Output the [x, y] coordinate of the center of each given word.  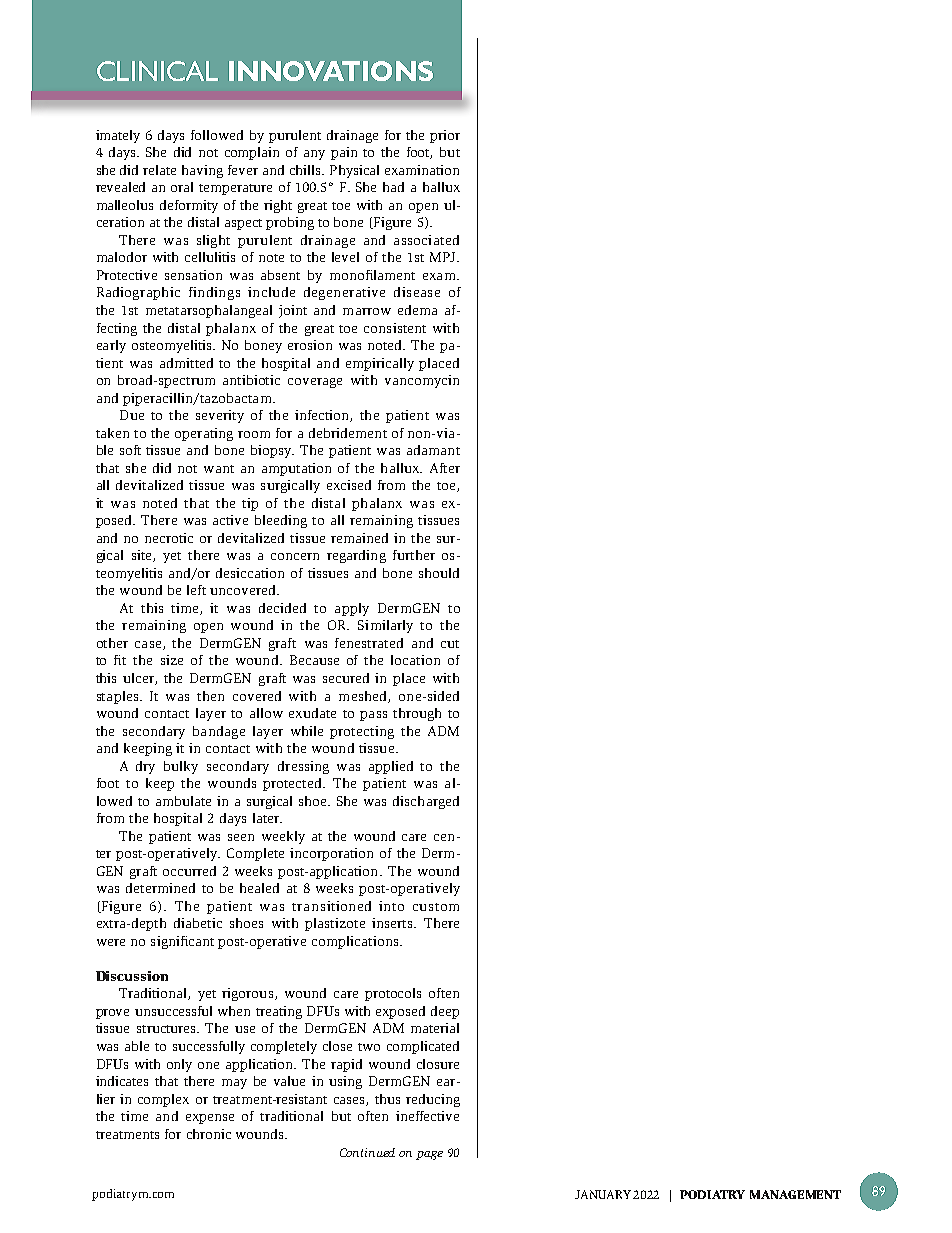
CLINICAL [157, 71]
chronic [209, 1134]
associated [426, 240]
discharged [426, 802]
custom [436, 907]
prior [445, 136]
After [445, 468]
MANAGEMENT [795, 1194]
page [429, 1155]
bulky [181, 767]
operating [204, 434]
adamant [433, 450]
